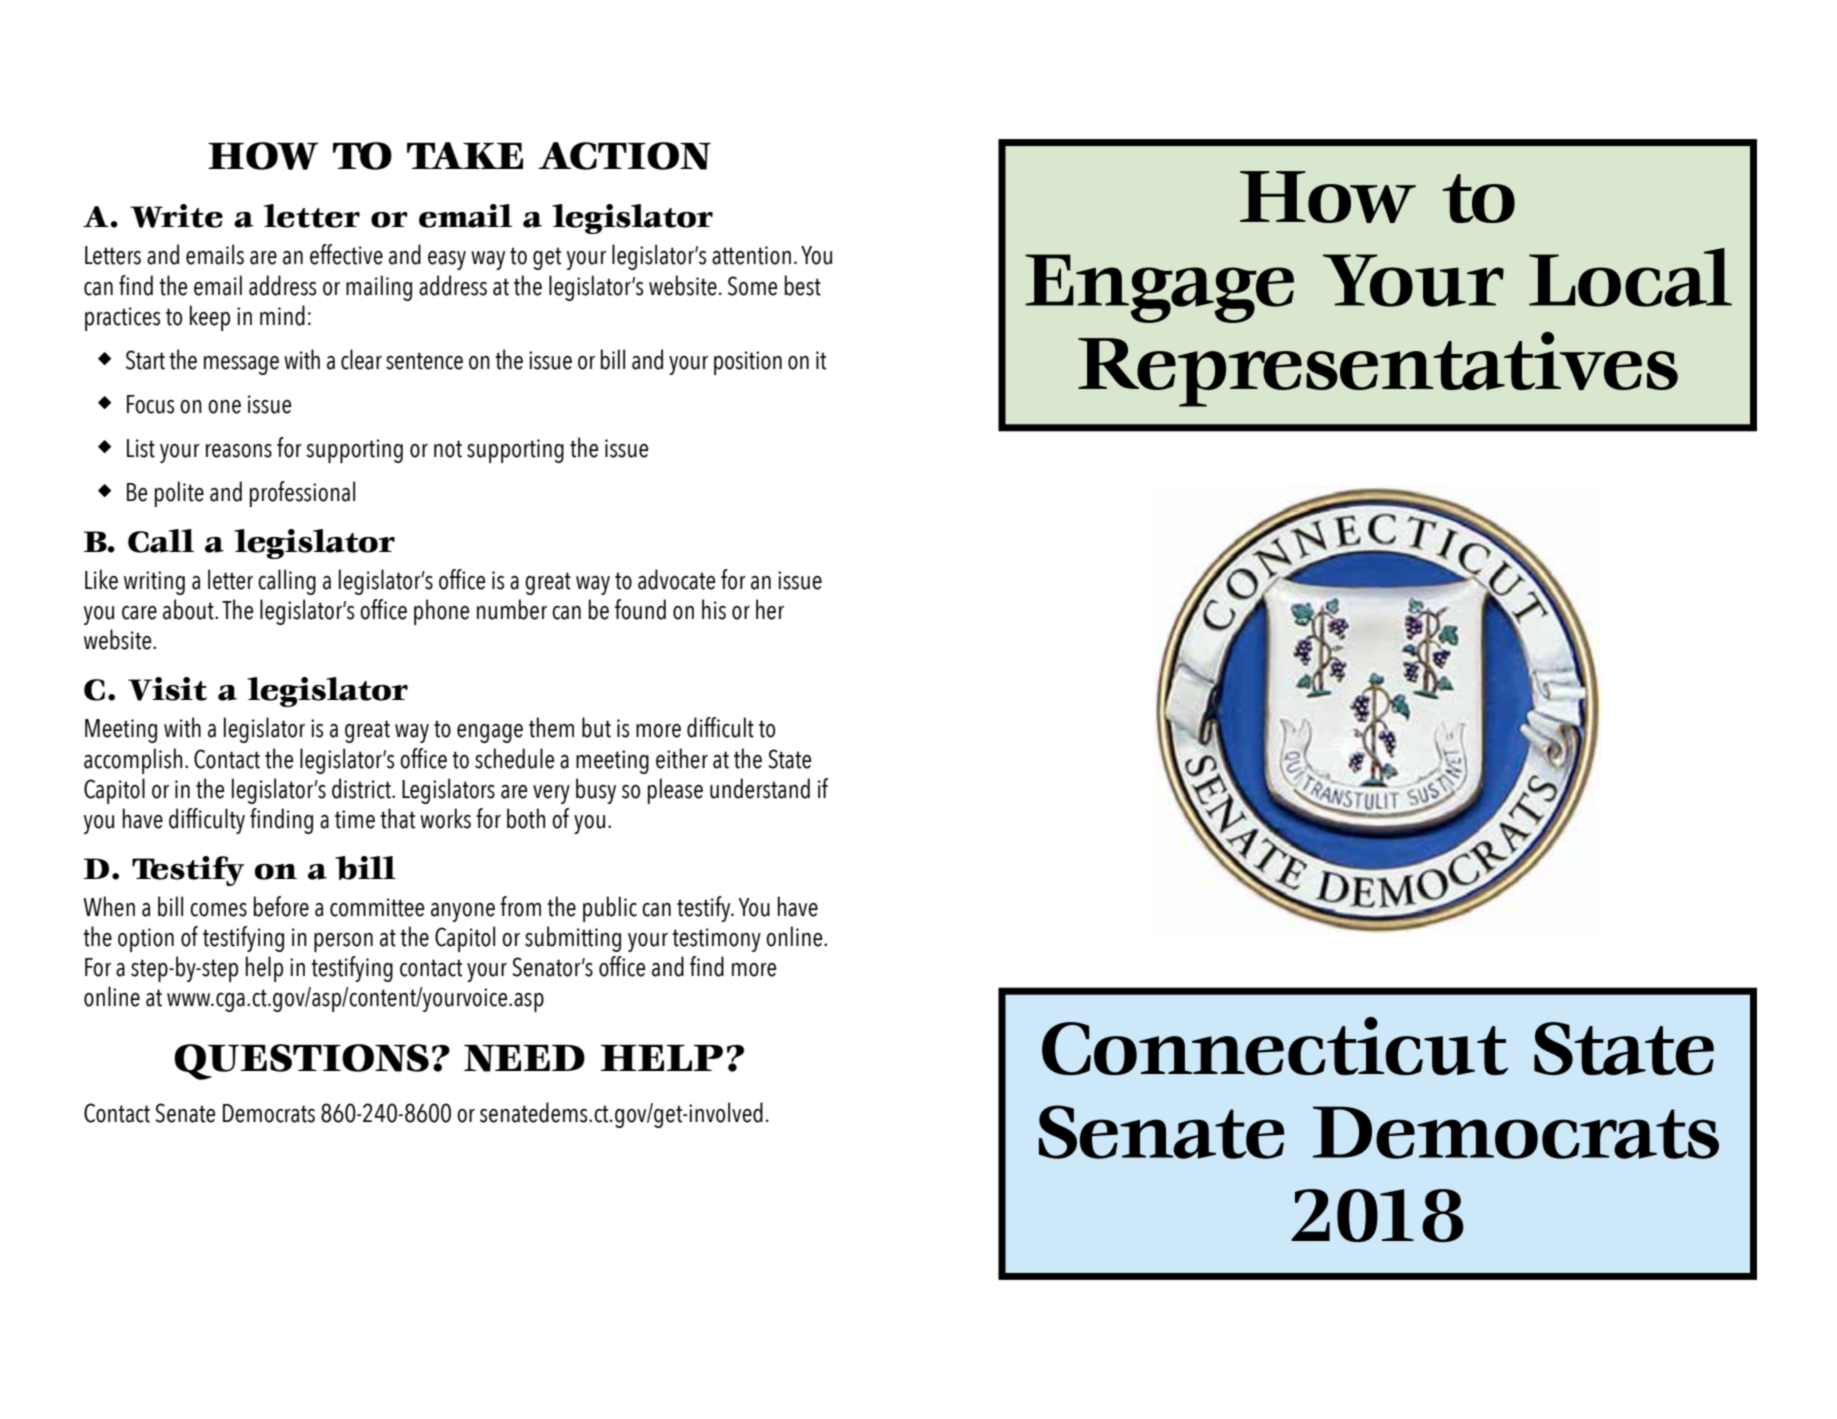 The height and width of the screenshot is (1419, 1837). I want to click on QUESTIONS, so click(301, 1062).
